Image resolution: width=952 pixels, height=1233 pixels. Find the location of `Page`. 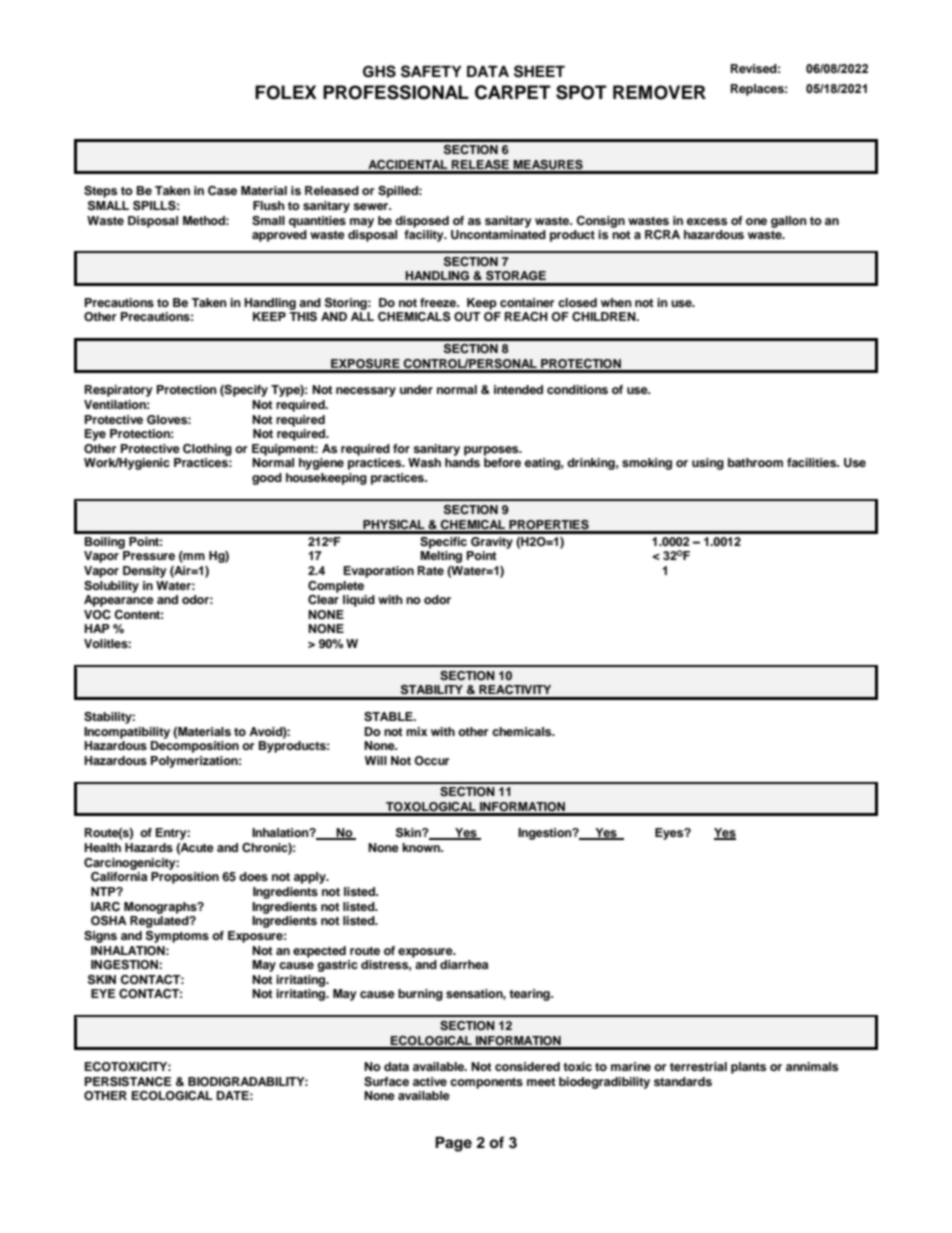

Page is located at coordinates (453, 1144).
